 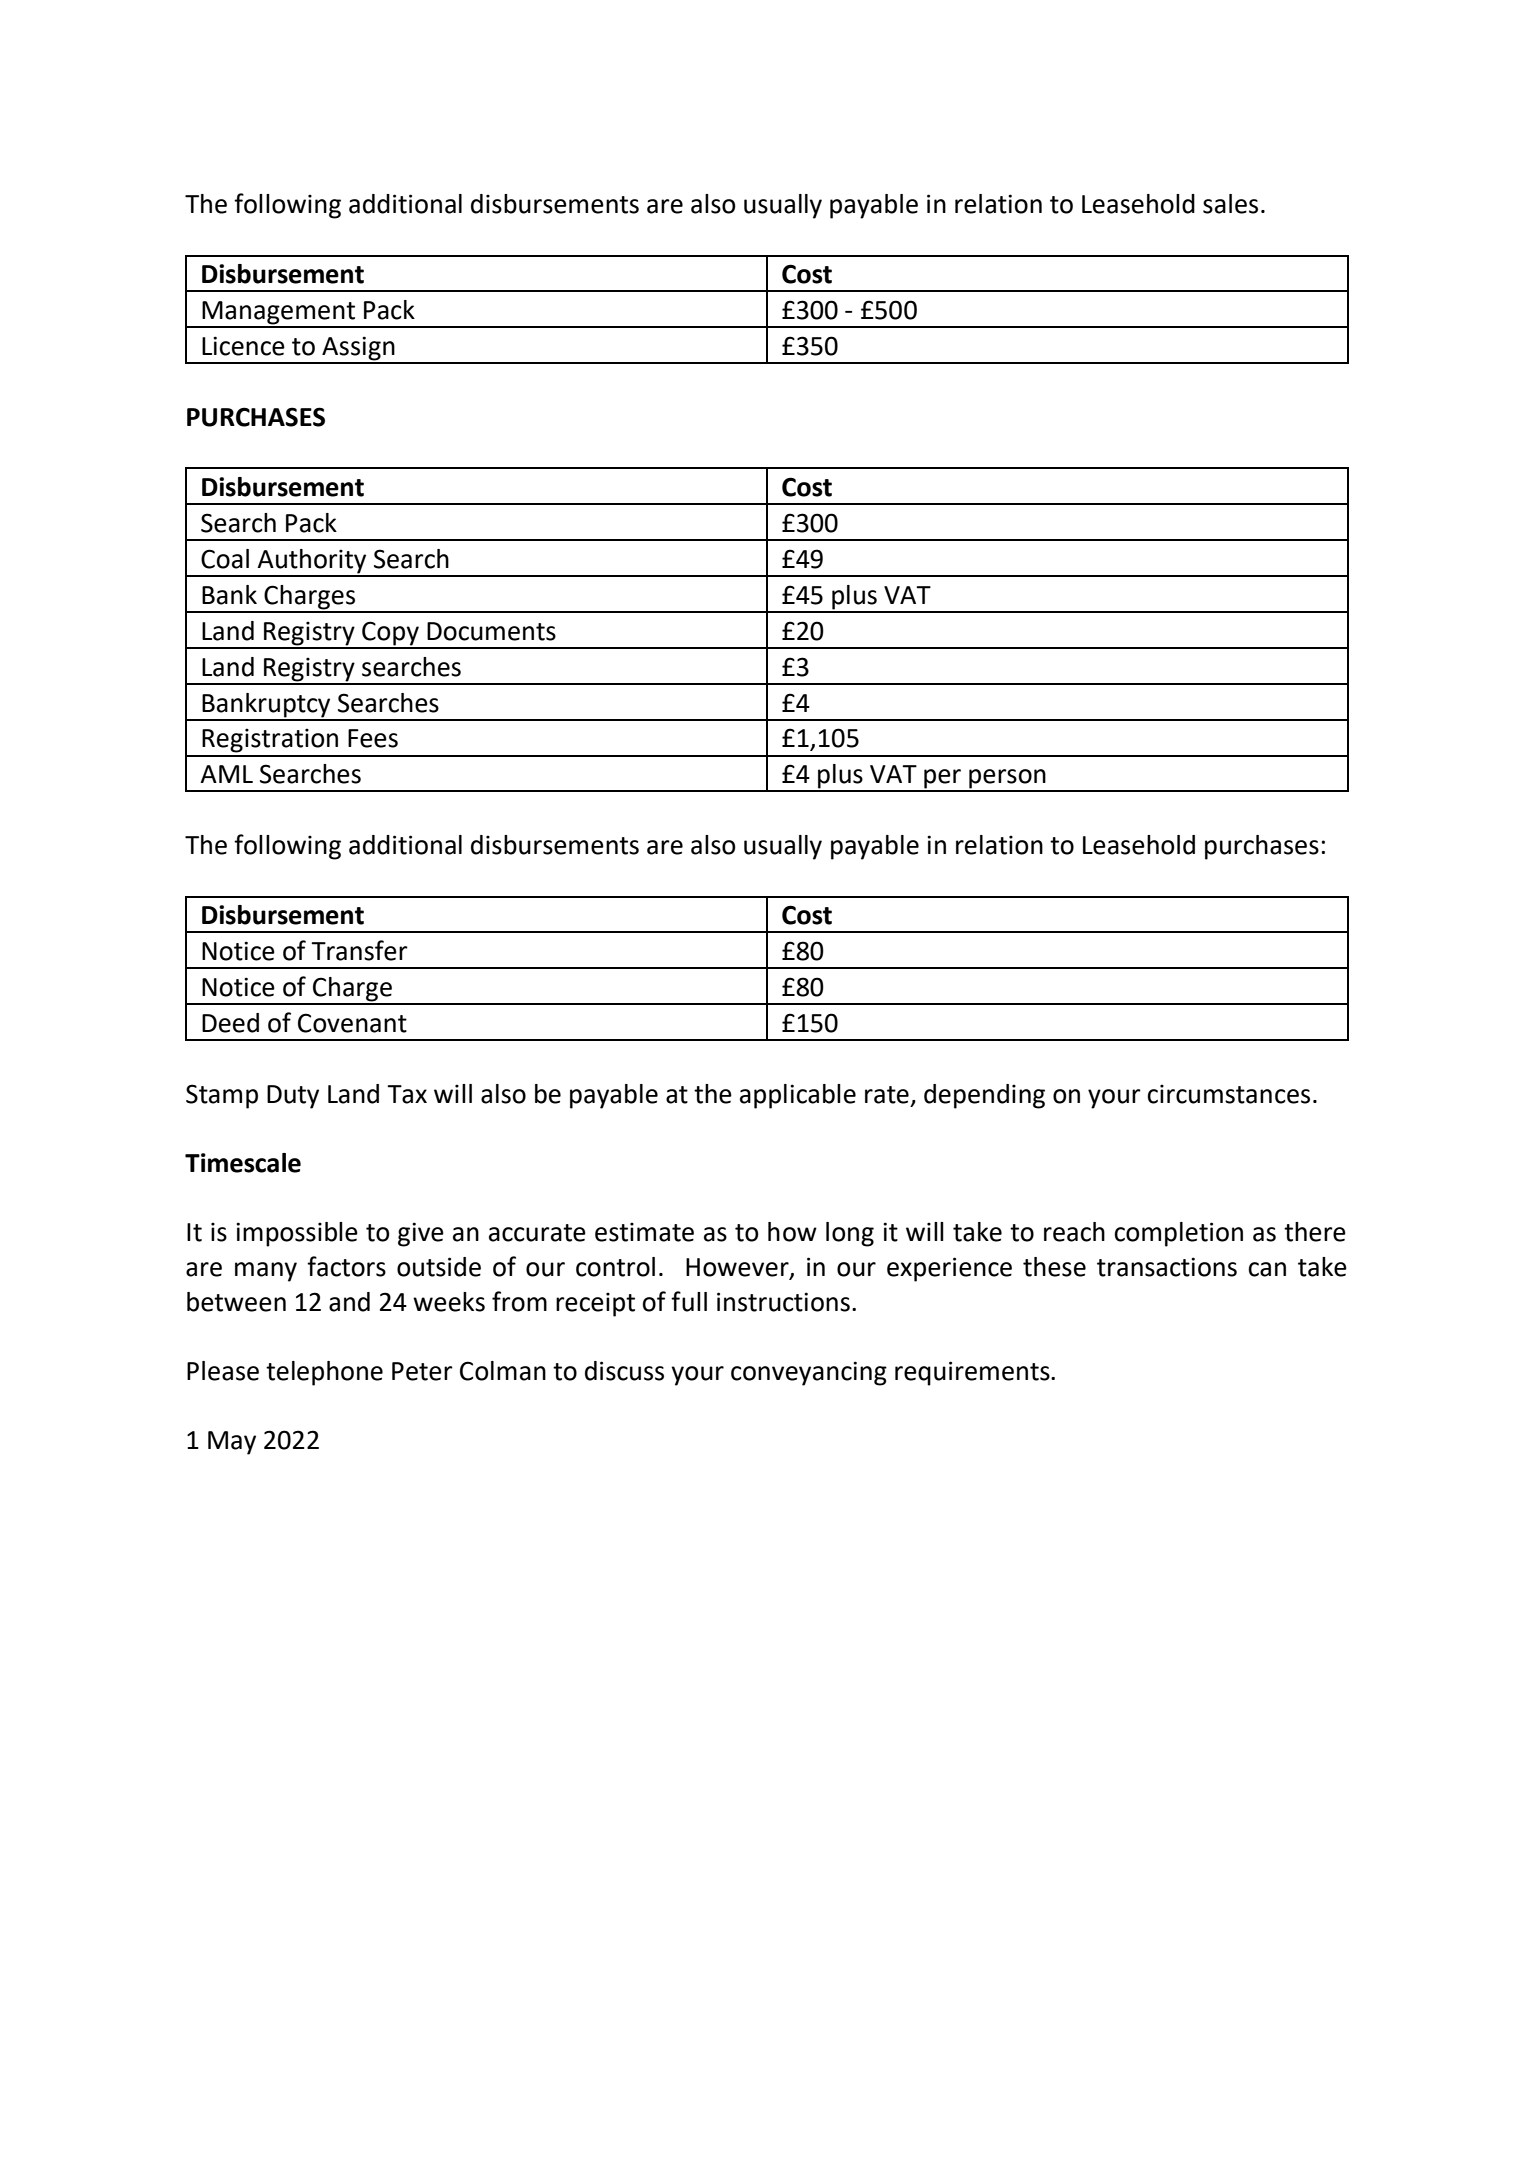 What do you see at coordinates (279, 314) in the screenshot?
I see `Management` at bounding box center [279, 314].
